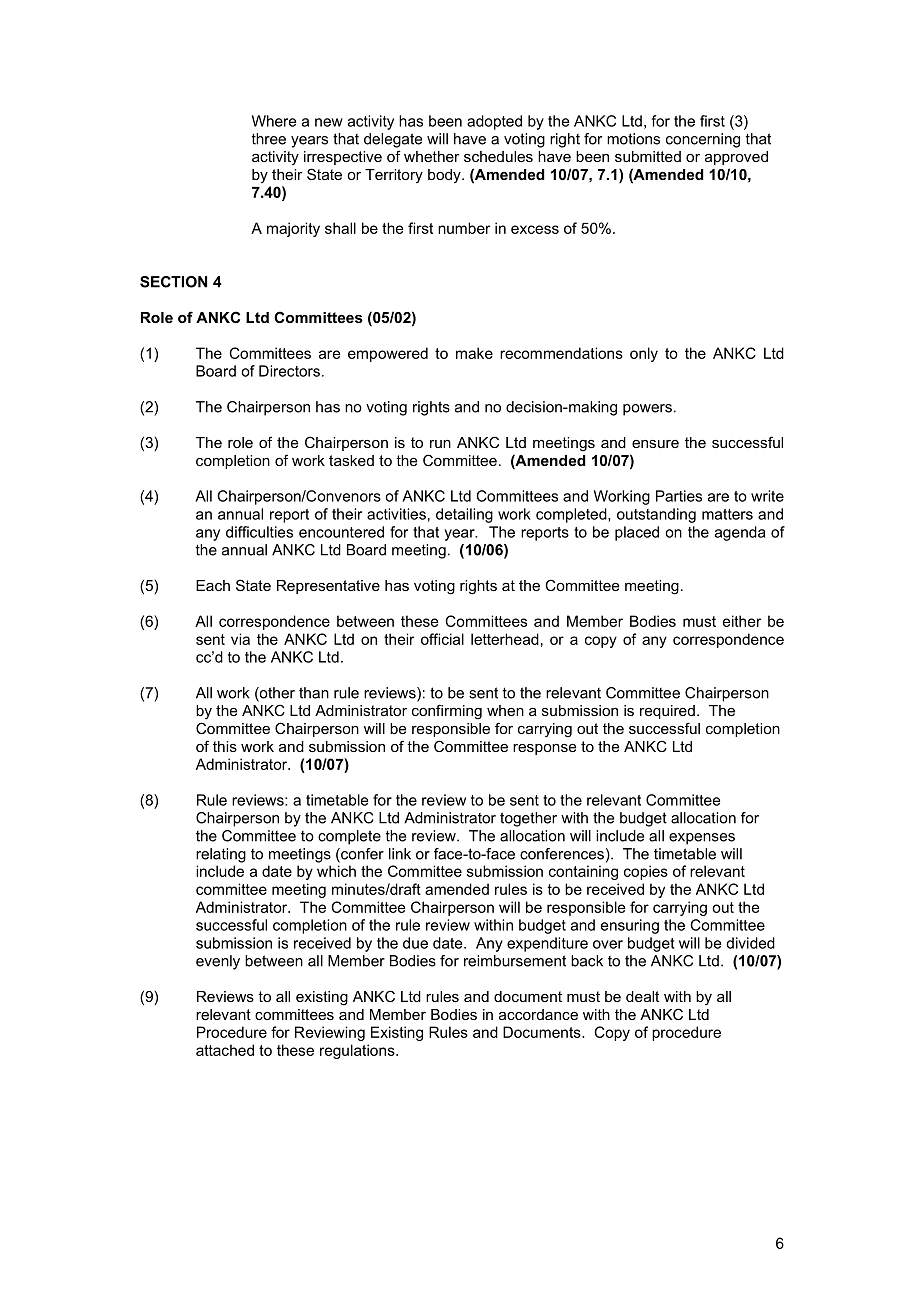 The image size is (924, 1308). What do you see at coordinates (225, 1050) in the screenshot?
I see `attached` at bounding box center [225, 1050].
